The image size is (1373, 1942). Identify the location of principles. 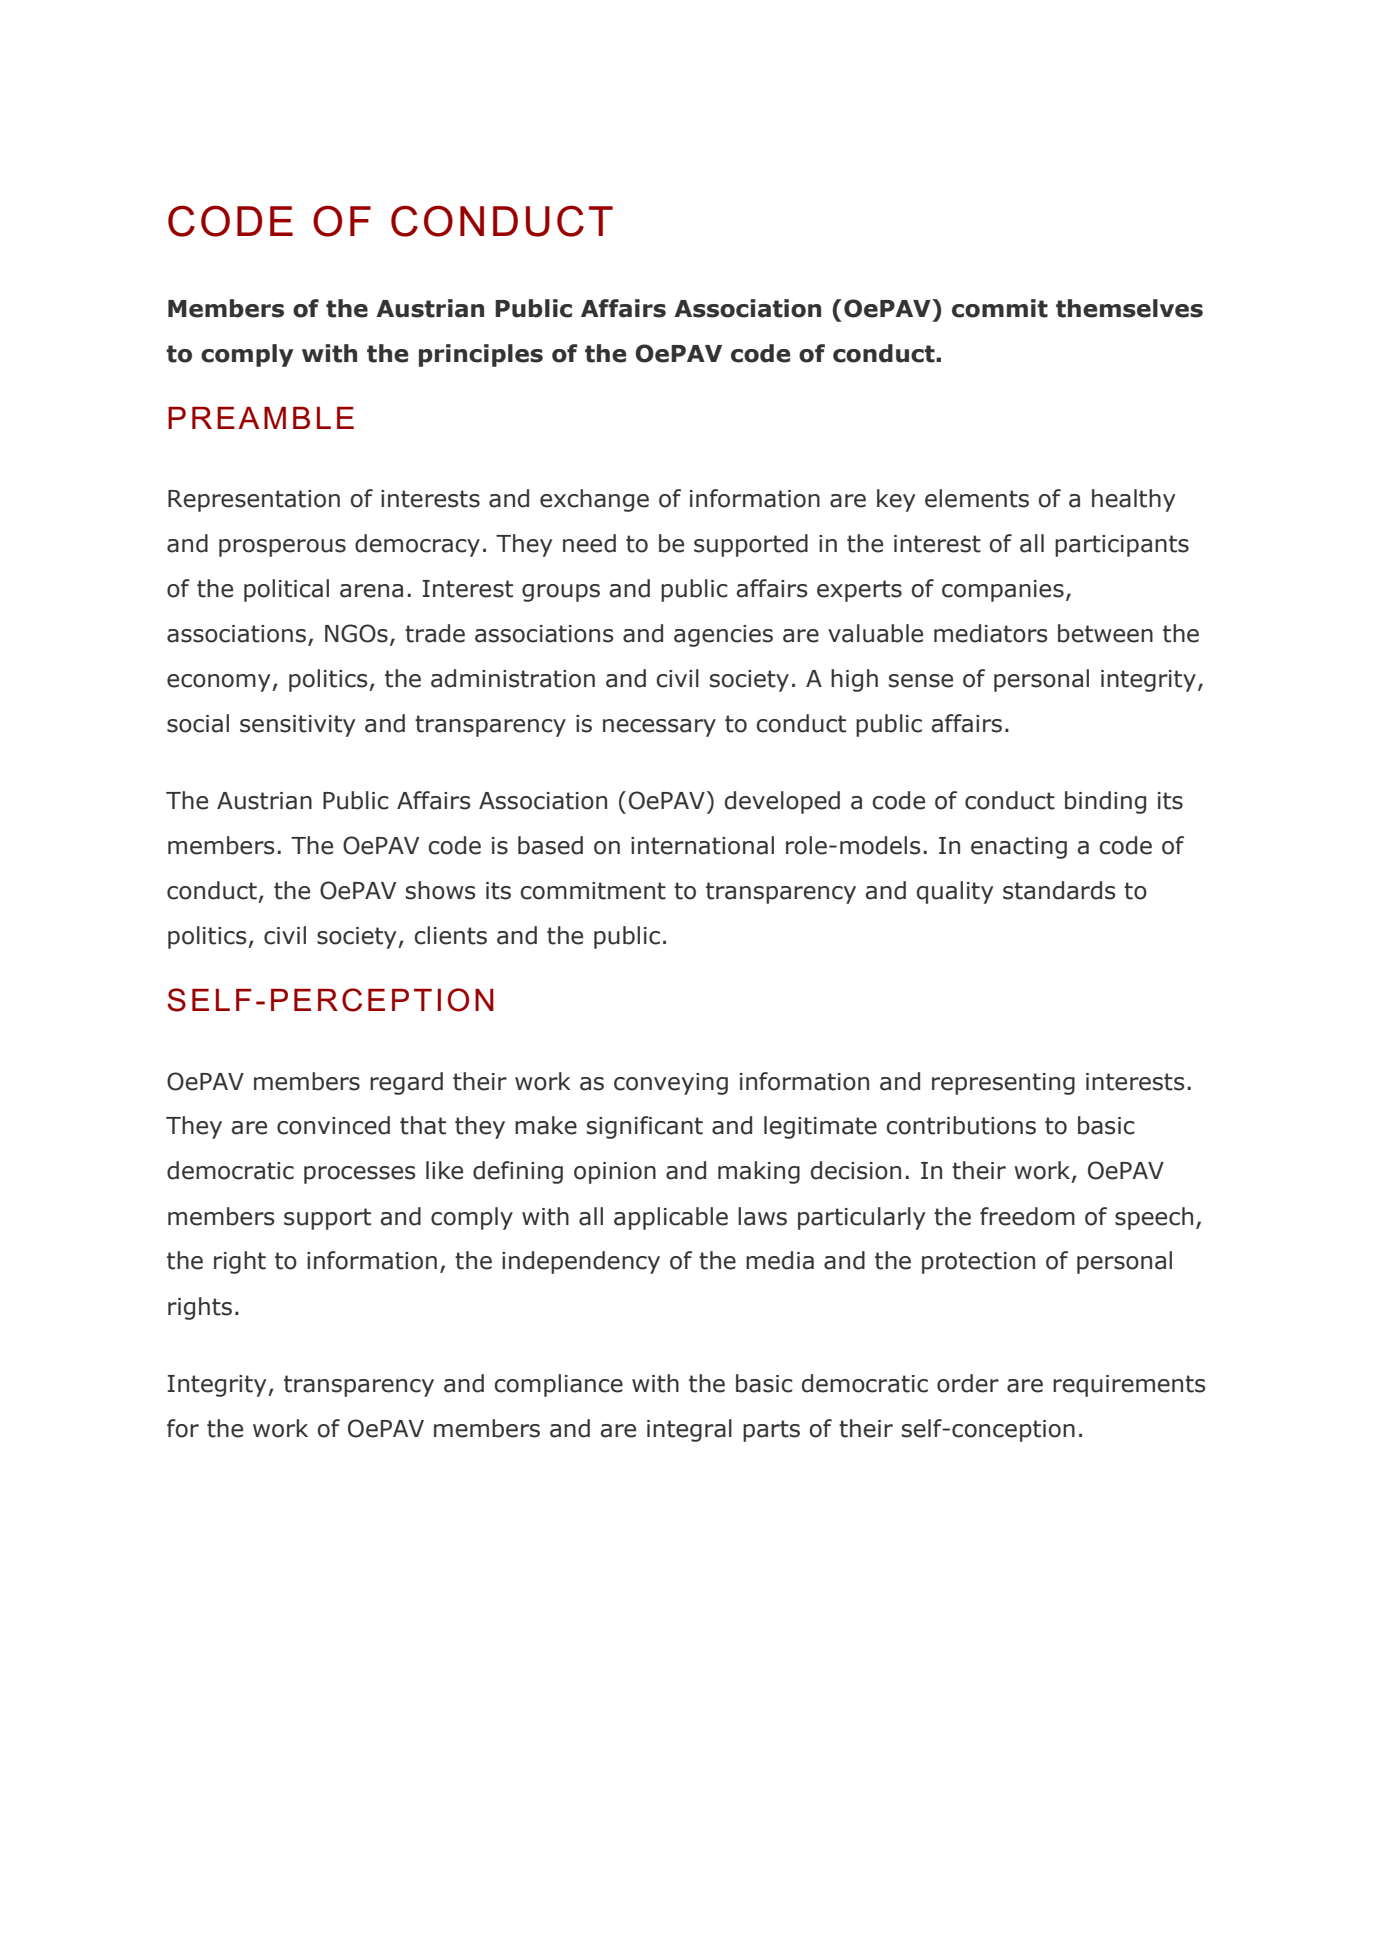
(481, 355).
